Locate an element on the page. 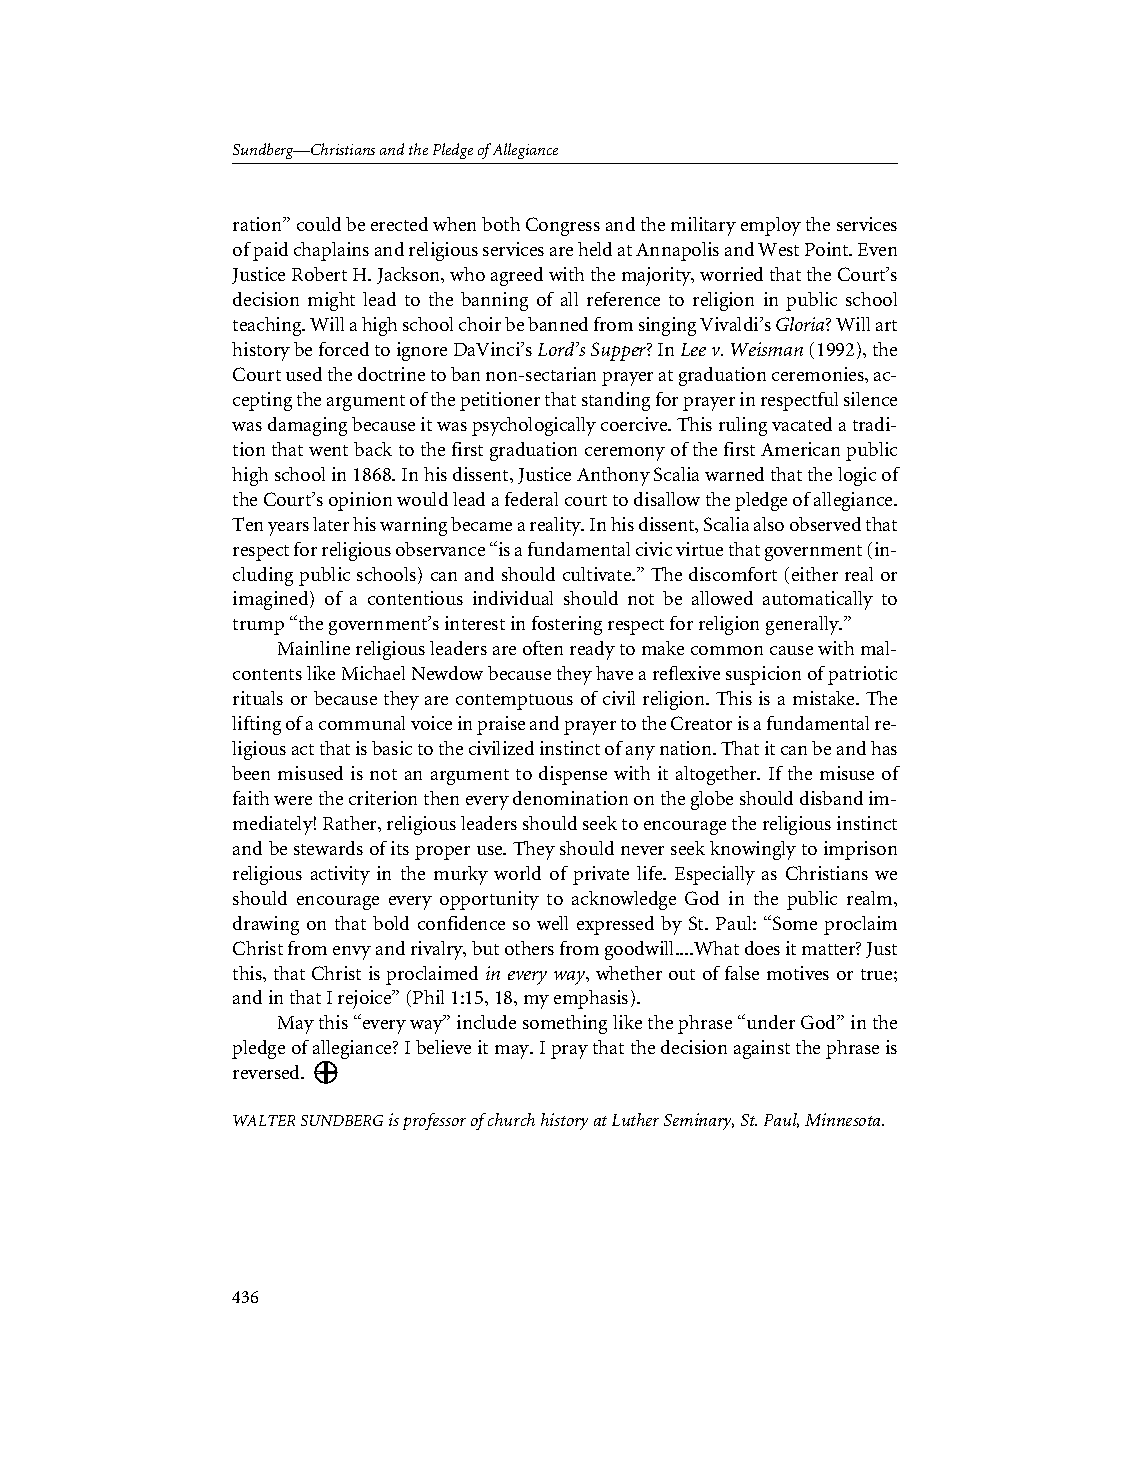 Image resolution: width=1131 pixels, height=1463 pixels. disband is located at coordinates (831, 798).
